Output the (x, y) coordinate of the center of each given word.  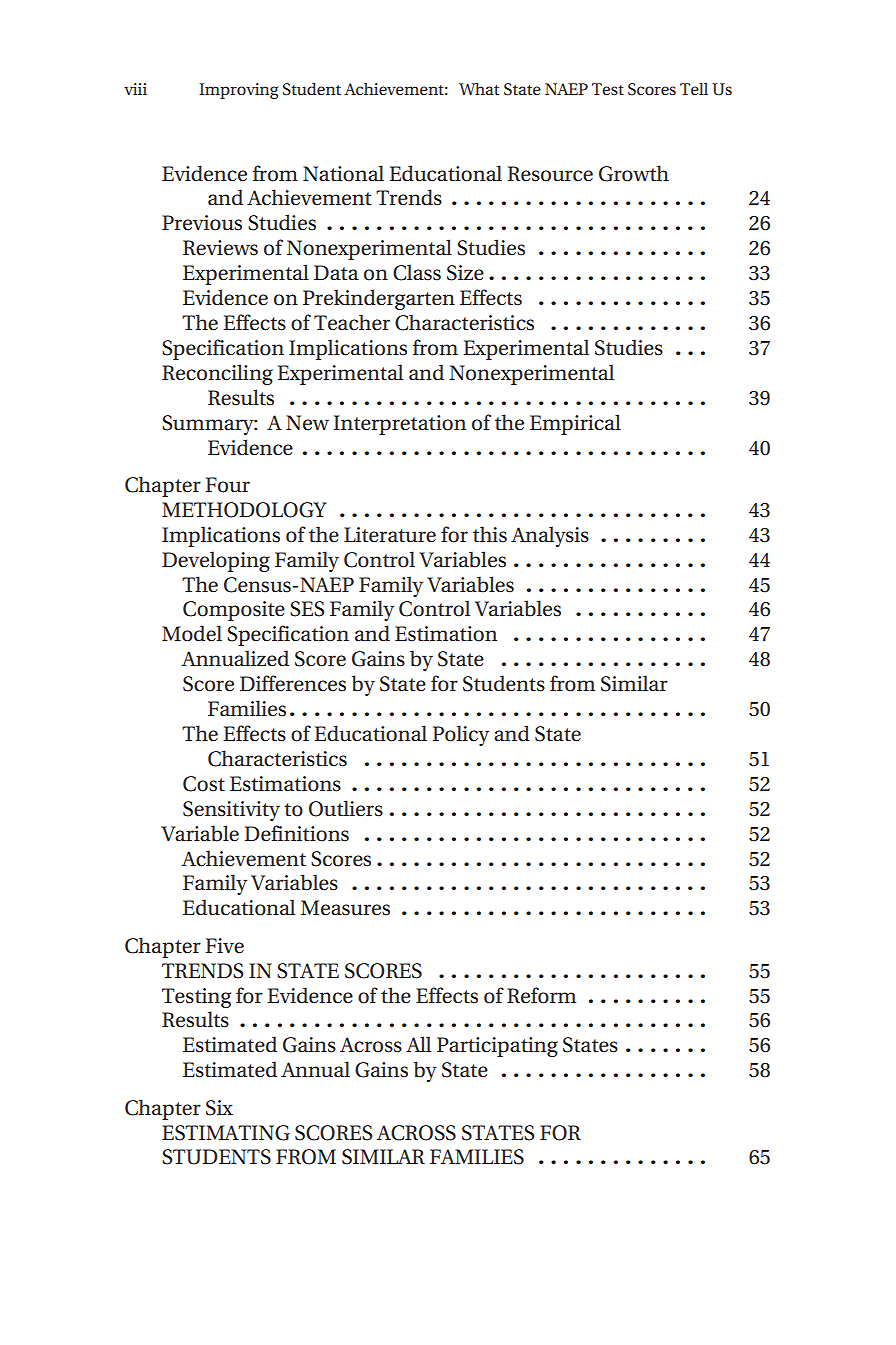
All (418, 1044)
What (479, 88)
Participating (497, 1047)
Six (219, 1108)
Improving (238, 91)
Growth (634, 173)
